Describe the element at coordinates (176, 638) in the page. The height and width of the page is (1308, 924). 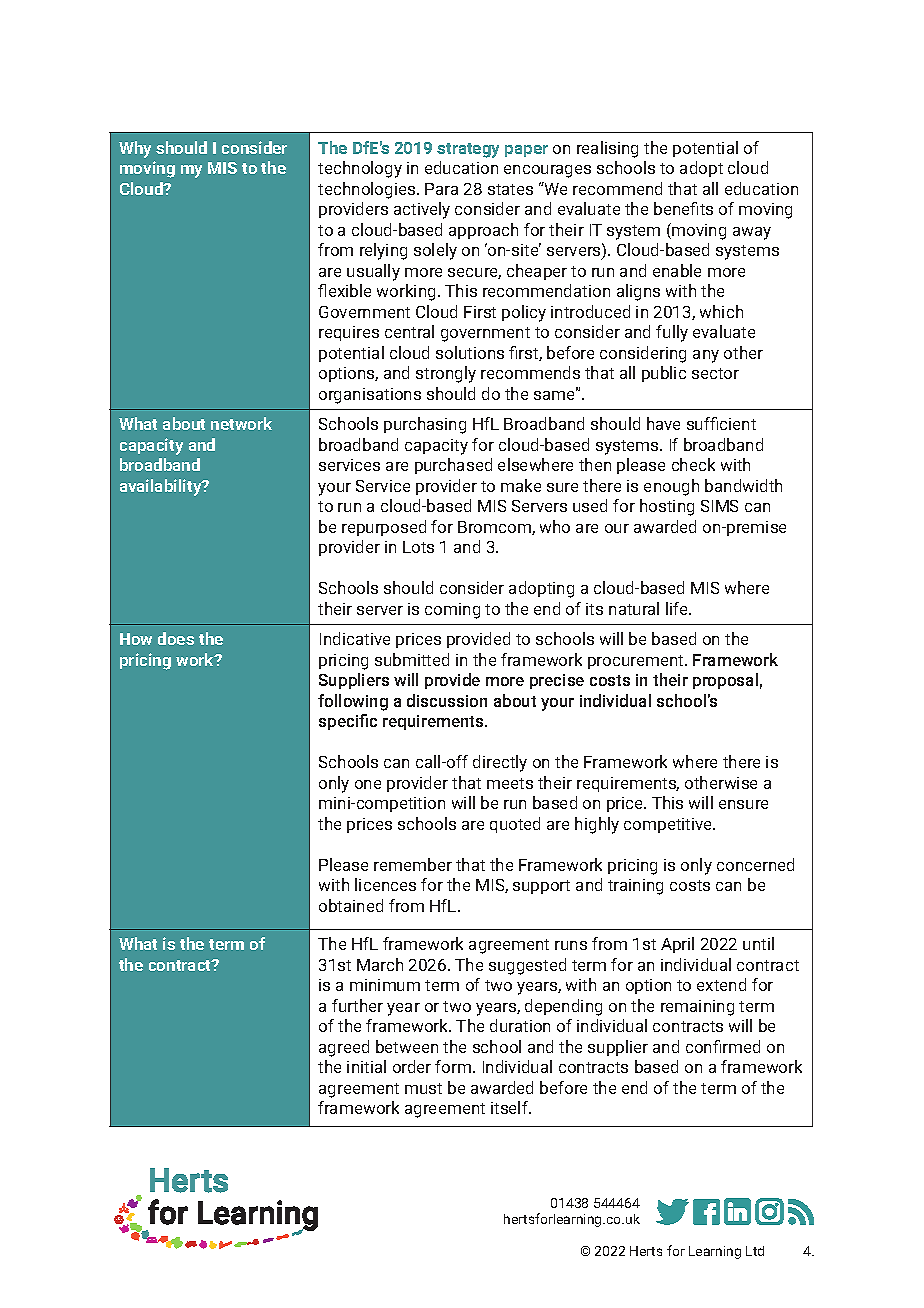
I see `does` at that location.
